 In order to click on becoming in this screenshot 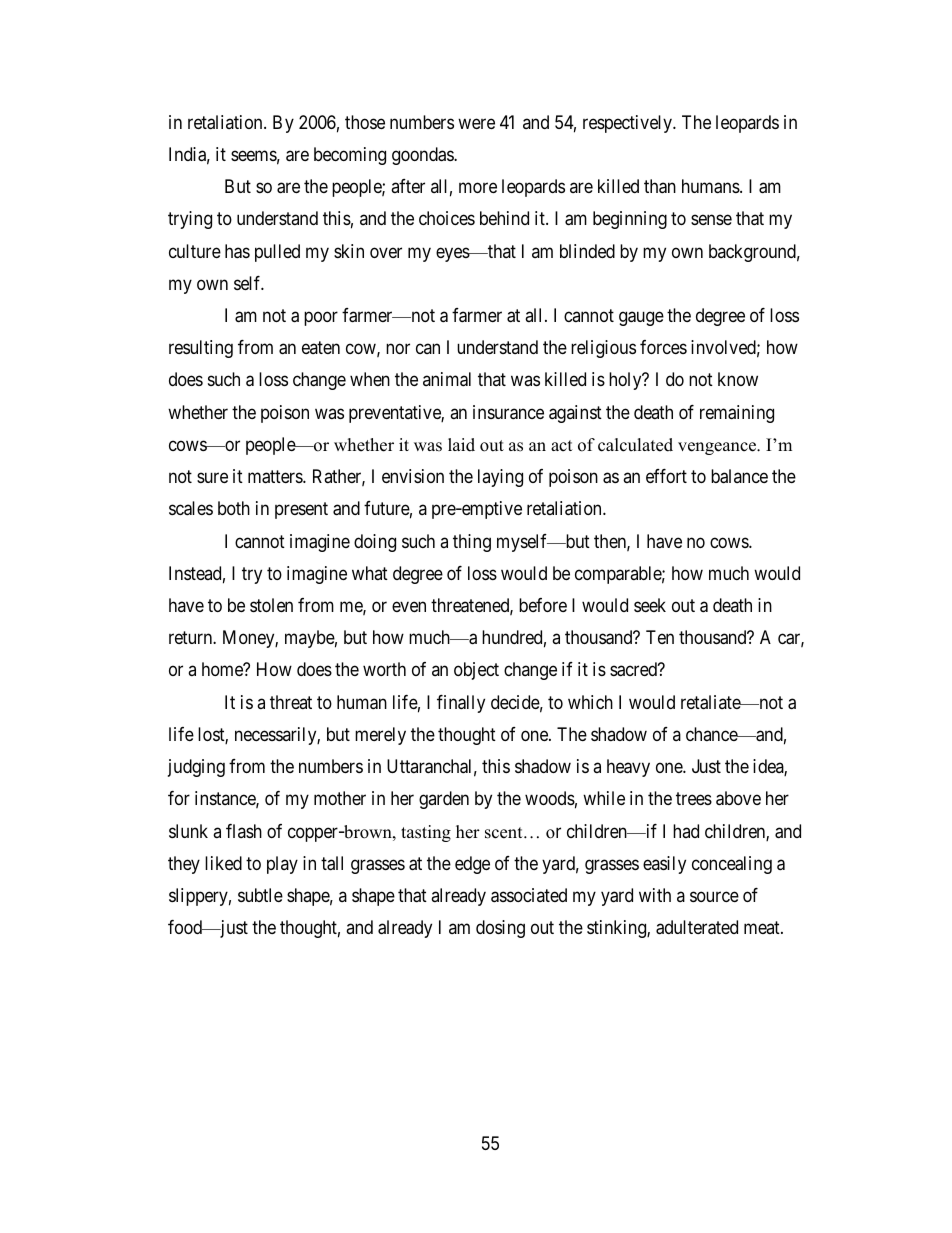, I will do `click(350, 156)`.
